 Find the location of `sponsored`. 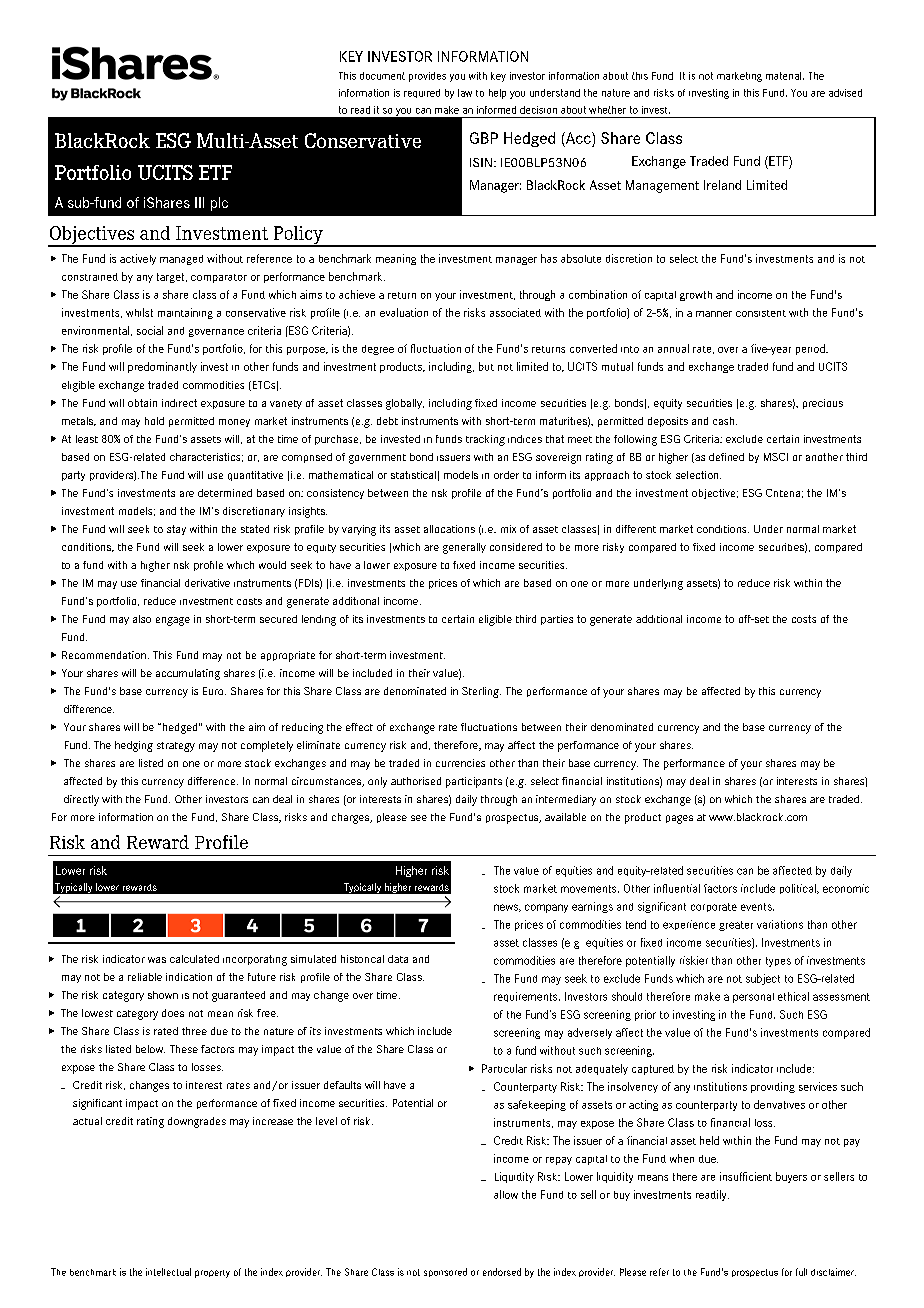

sponsored is located at coordinates (445, 1272).
